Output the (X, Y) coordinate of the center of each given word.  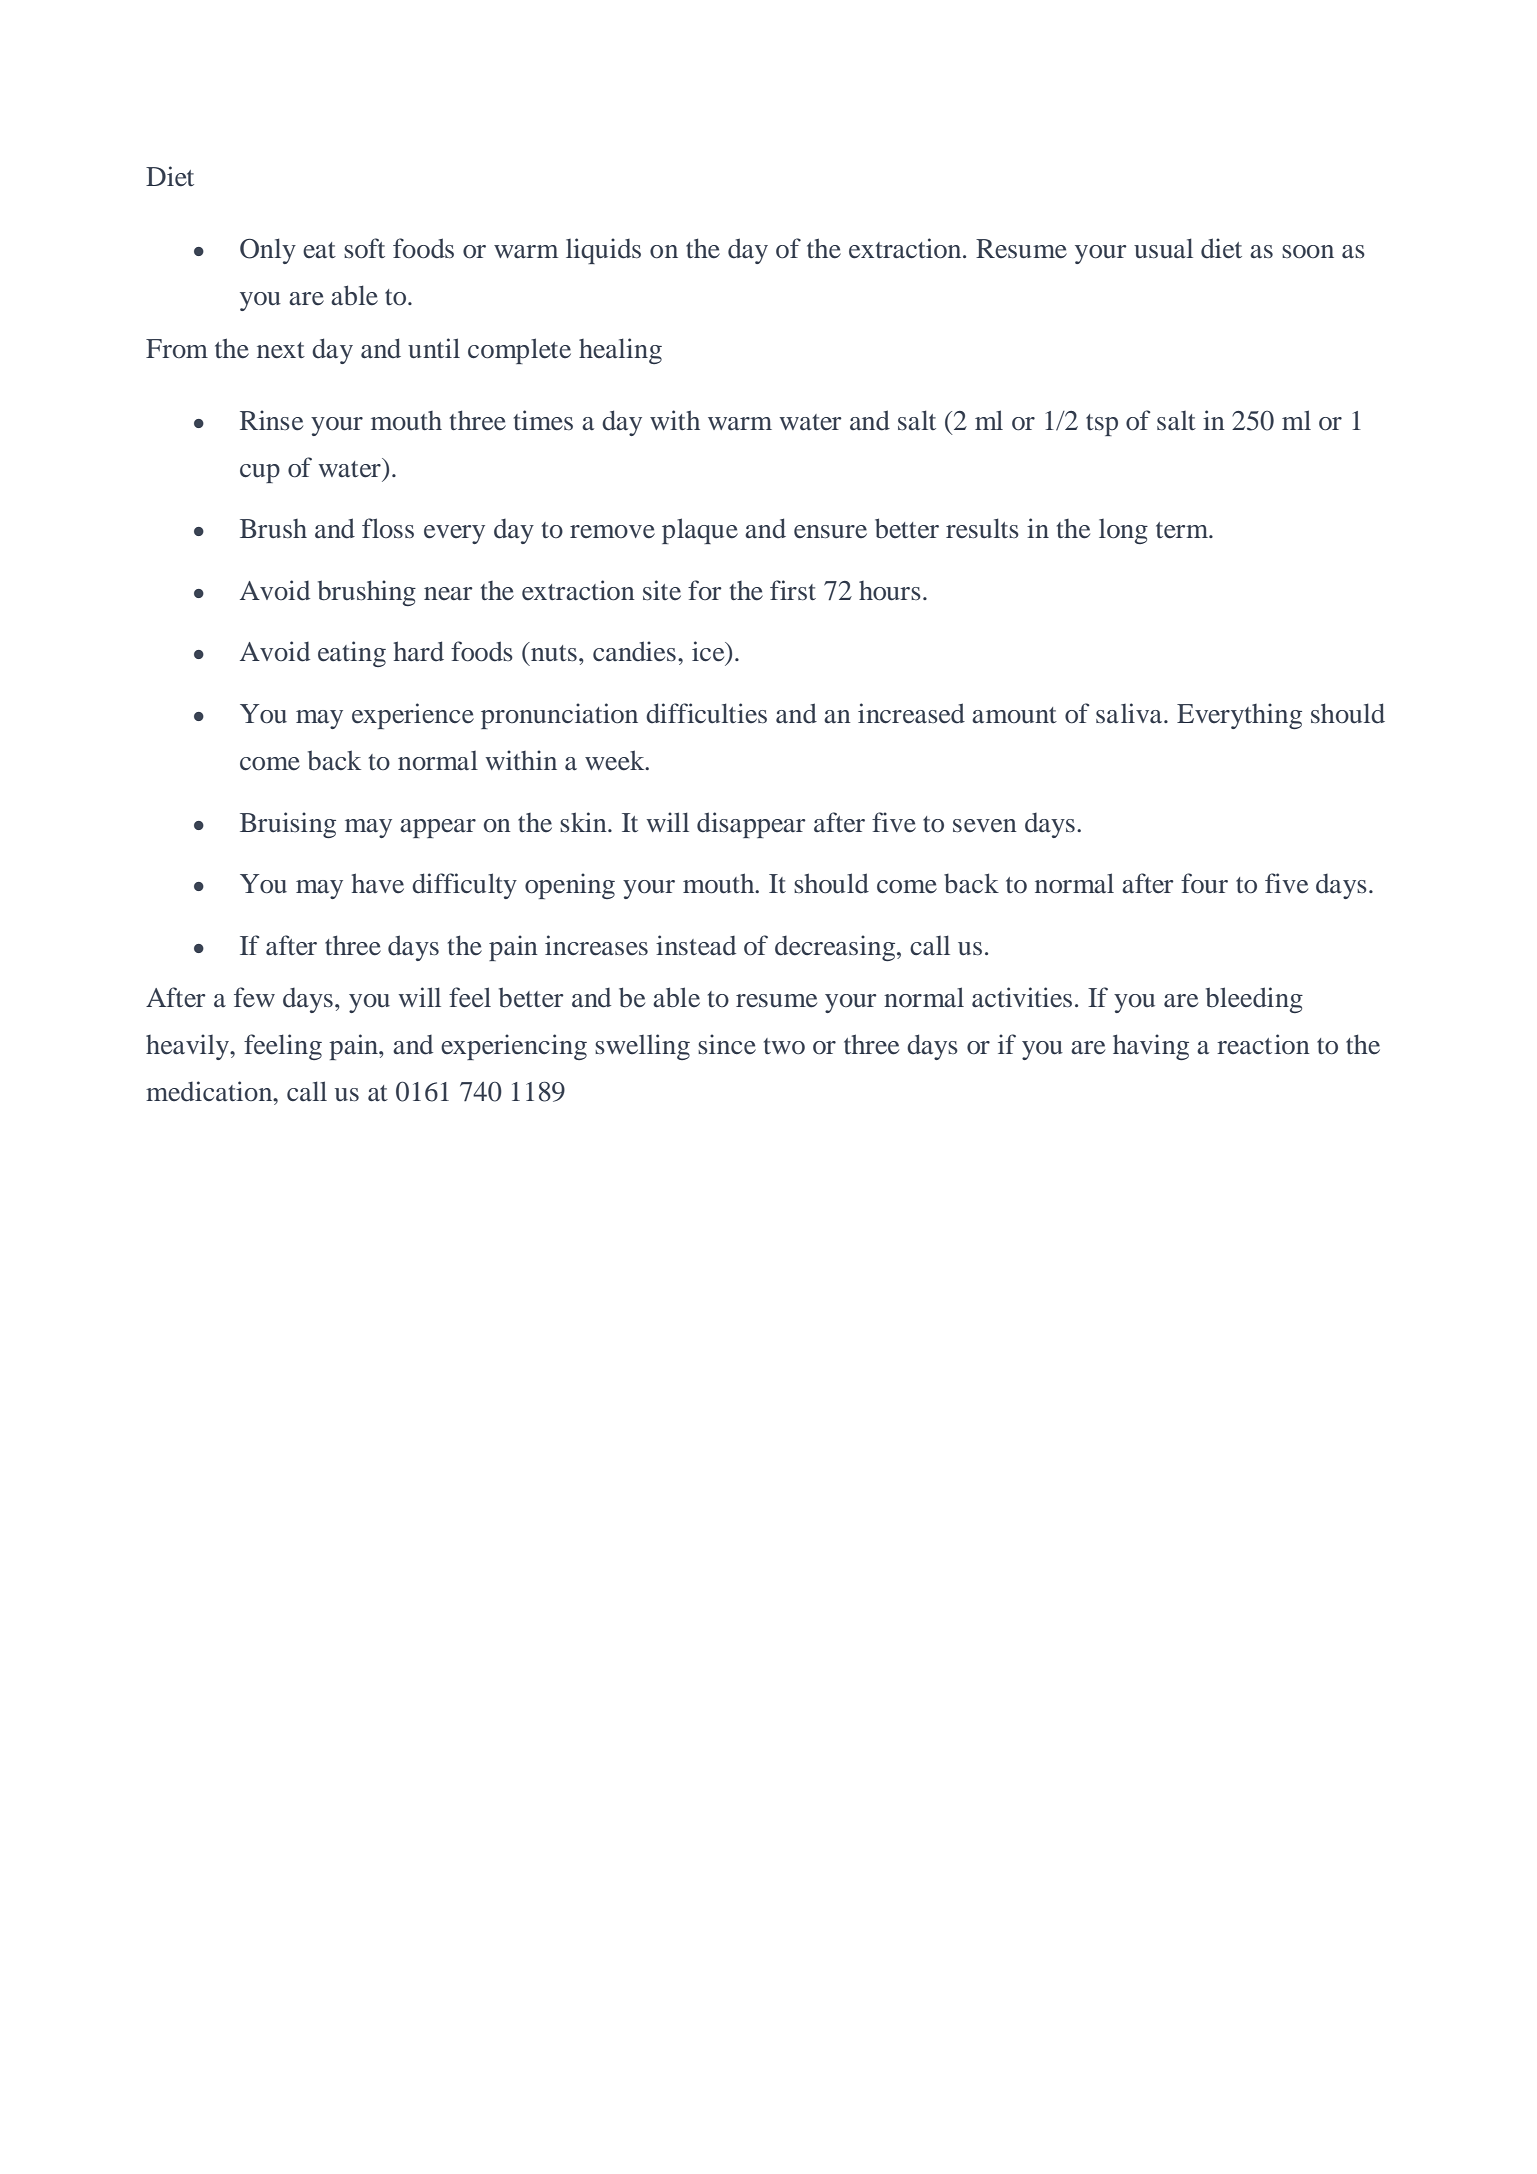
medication (210, 1091)
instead (696, 945)
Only (268, 251)
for (705, 590)
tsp (1102, 425)
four (1204, 883)
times (543, 420)
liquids (603, 251)
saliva (1130, 713)
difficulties (706, 713)
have (378, 883)
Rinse (271, 420)
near (448, 593)
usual (1163, 248)
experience (413, 716)
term (1183, 530)
